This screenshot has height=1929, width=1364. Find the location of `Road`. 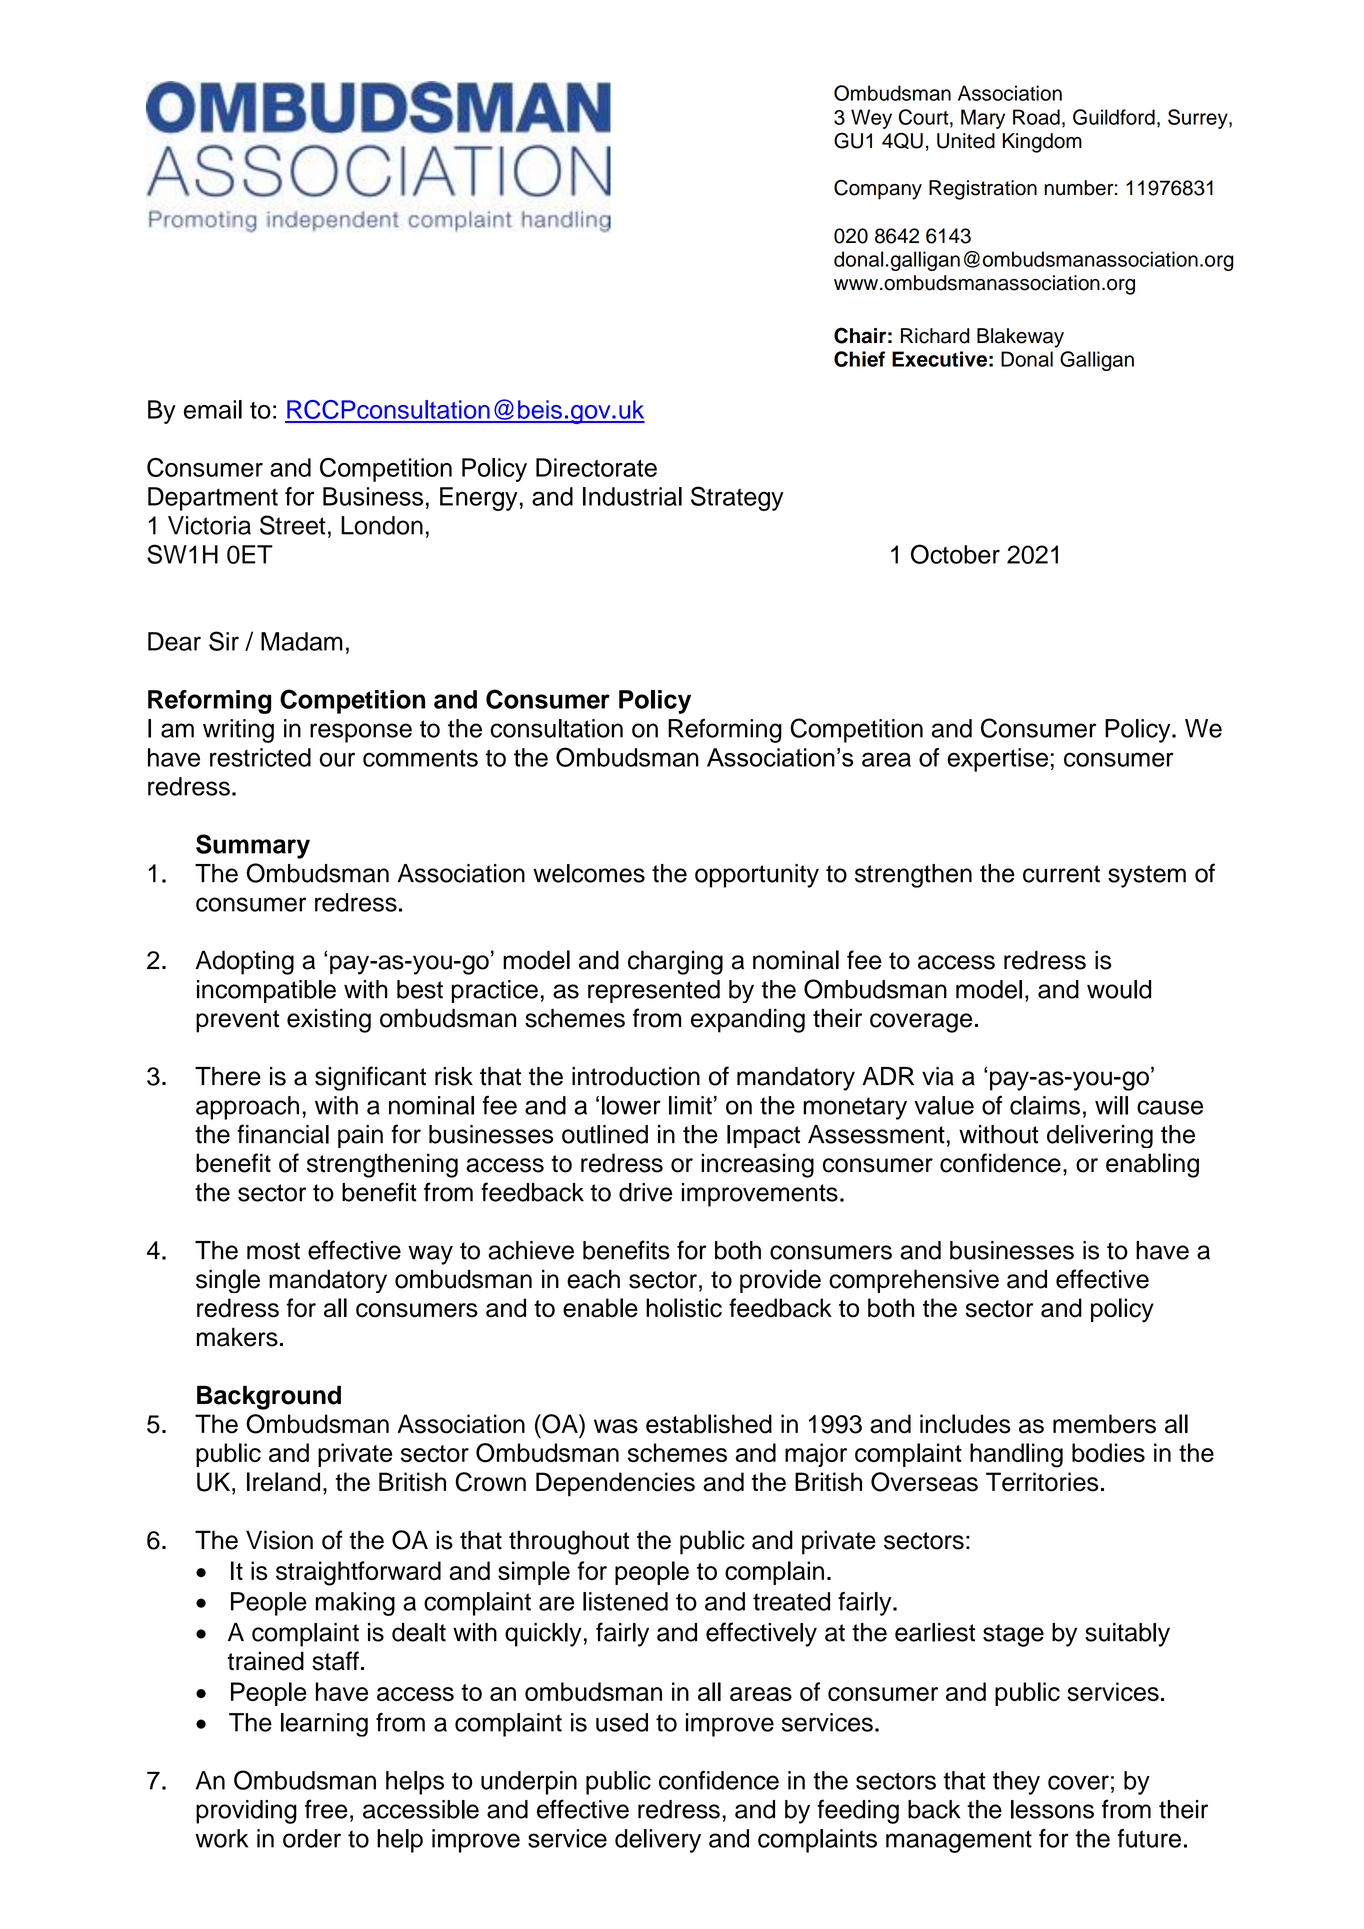

Road is located at coordinates (1036, 117).
